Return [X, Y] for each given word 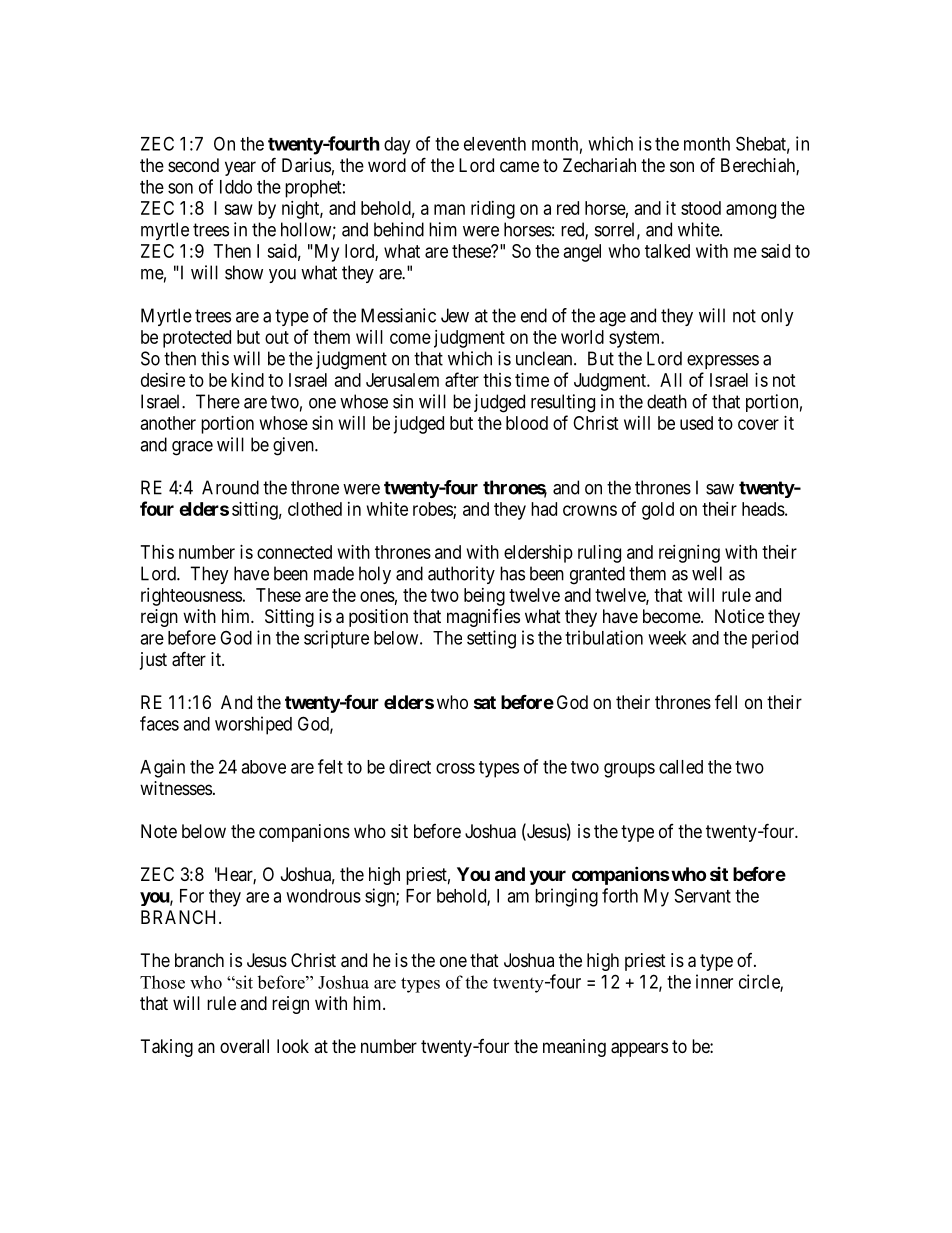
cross [455, 768]
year [240, 168]
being [484, 597]
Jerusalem [402, 380]
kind [247, 380]
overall [244, 1046]
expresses [723, 362]
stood [701, 208]
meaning [574, 1048]
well [707, 573]
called [681, 767]
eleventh [495, 144]
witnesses [176, 788]
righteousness [191, 597]
